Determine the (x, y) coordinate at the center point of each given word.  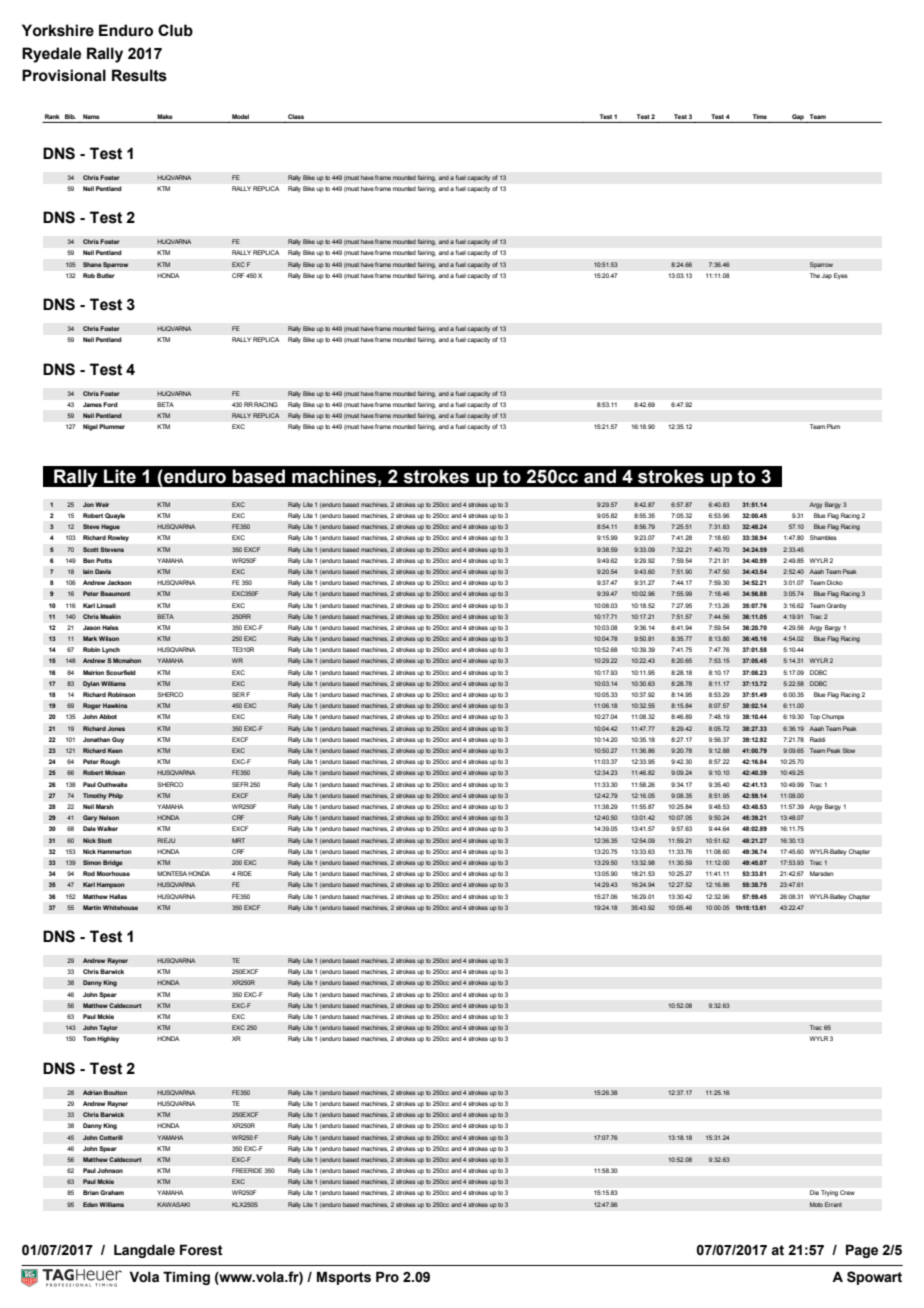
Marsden (821, 873)
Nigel (90, 427)
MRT (238, 840)
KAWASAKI (173, 1204)
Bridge (113, 863)
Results (139, 75)
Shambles (823, 537)
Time (760, 116)
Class (296, 116)
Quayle (115, 516)
